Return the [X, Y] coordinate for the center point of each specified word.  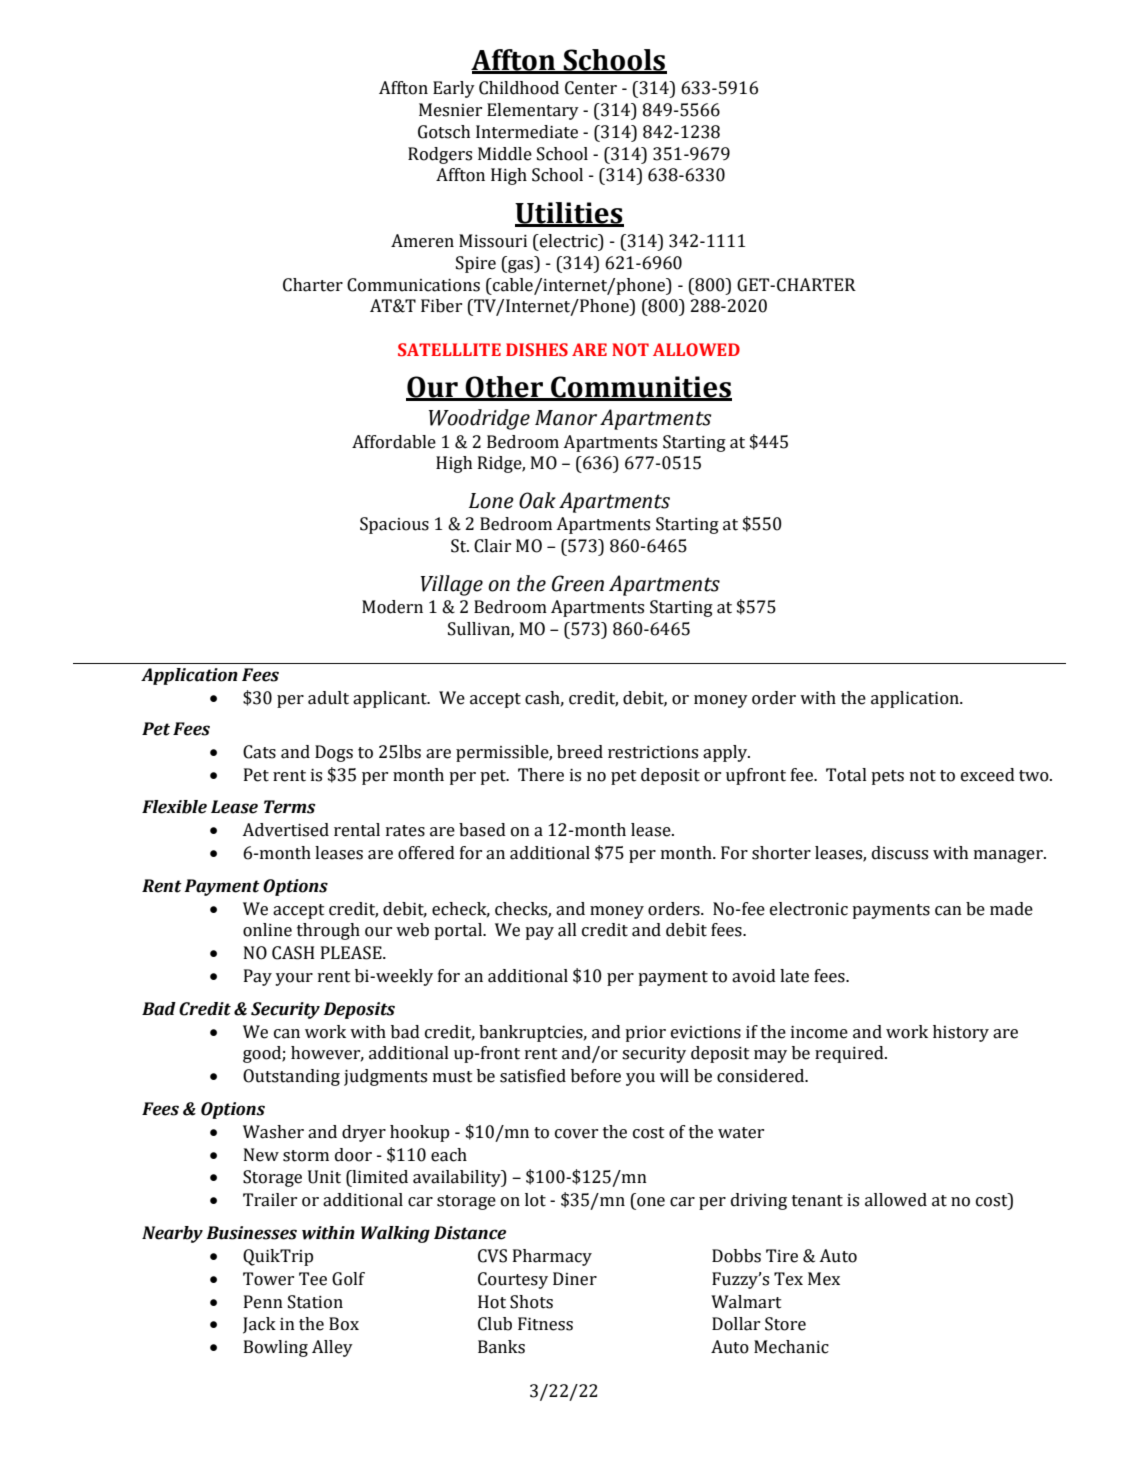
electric [569, 241]
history [961, 1033]
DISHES [537, 350]
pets [887, 777]
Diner [575, 1279]
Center [591, 88]
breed [580, 752]
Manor [566, 418]
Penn [263, 1302]
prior [645, 1034]
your [294, 979]
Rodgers [440, 155]
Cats [259, 752]
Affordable [394, 442]
